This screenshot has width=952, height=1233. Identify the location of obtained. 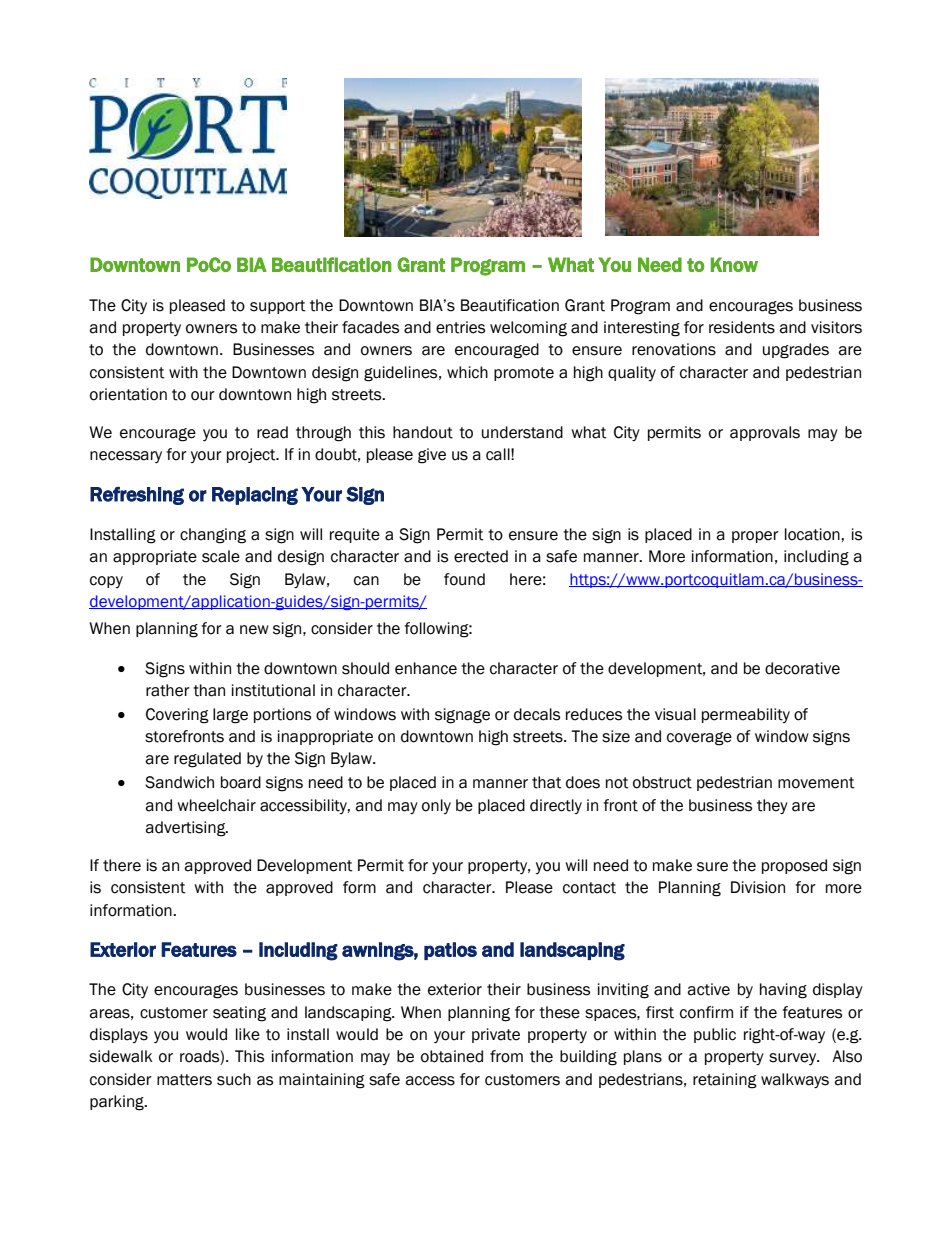
(452, 1056).
